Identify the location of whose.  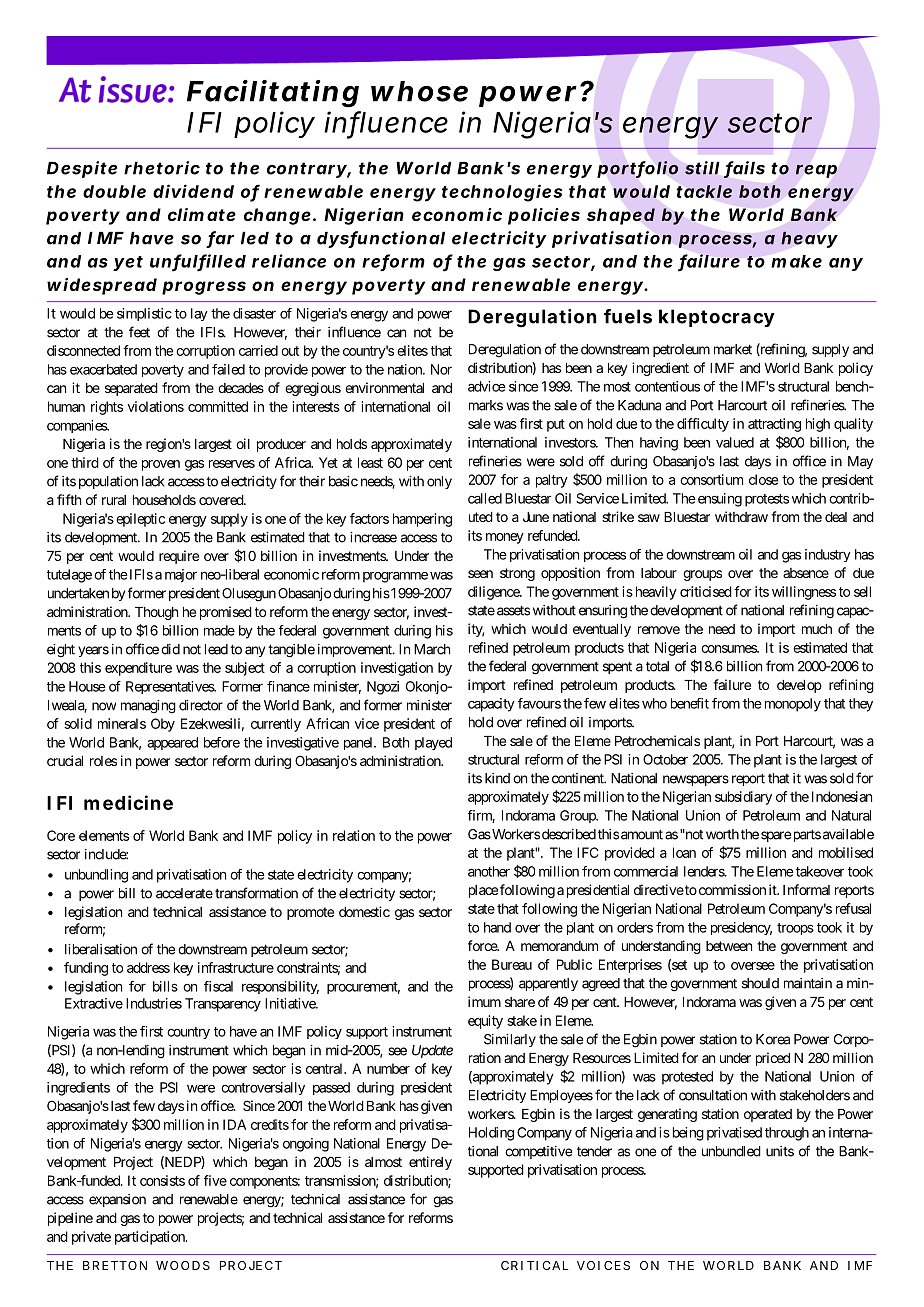
(419, 91).
